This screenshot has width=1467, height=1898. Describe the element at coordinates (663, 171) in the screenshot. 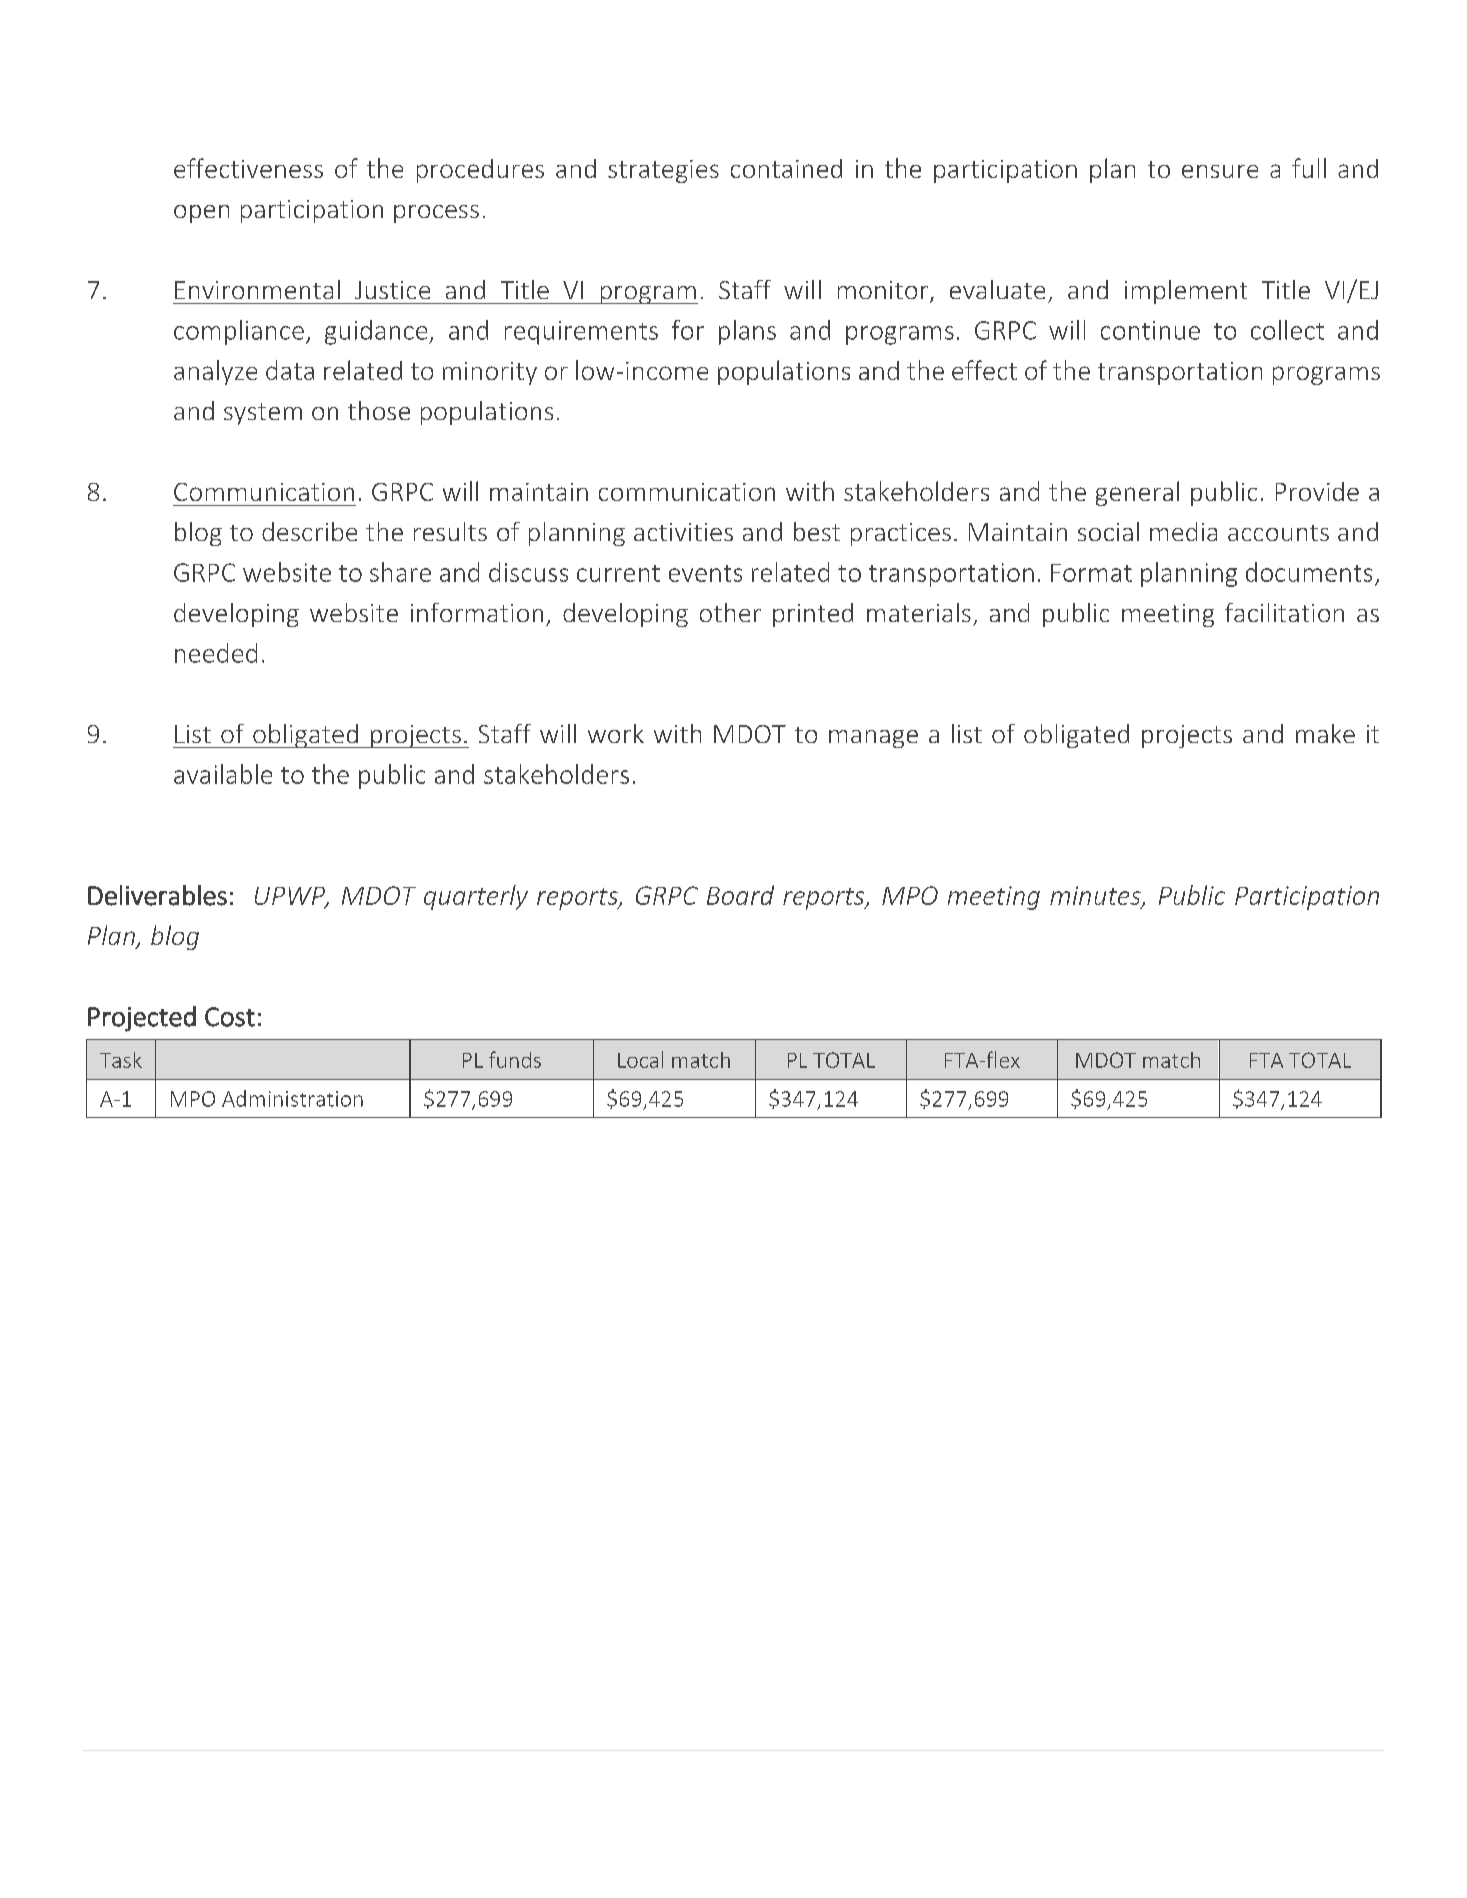

I see `strategies` at that location.
